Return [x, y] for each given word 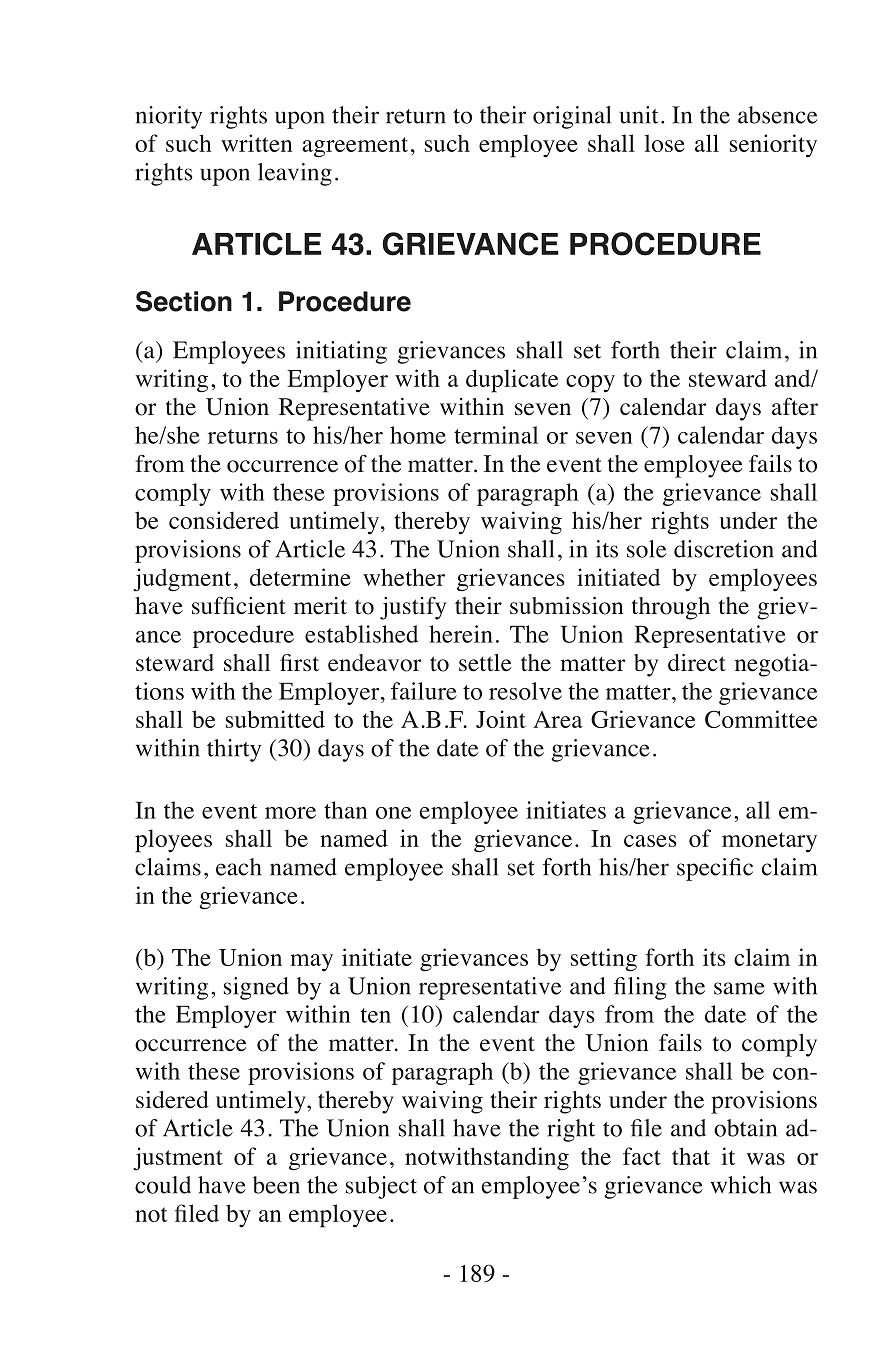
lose [664, 143]
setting [604, 960]
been [276, 1185]
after [795, 407]
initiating [341, 352]
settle [485, 663]
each [238, 867]
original [572, 117]
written [256, 143]
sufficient [239, 606]
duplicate [512, 381]
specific [715, 869]
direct [697, 663]
